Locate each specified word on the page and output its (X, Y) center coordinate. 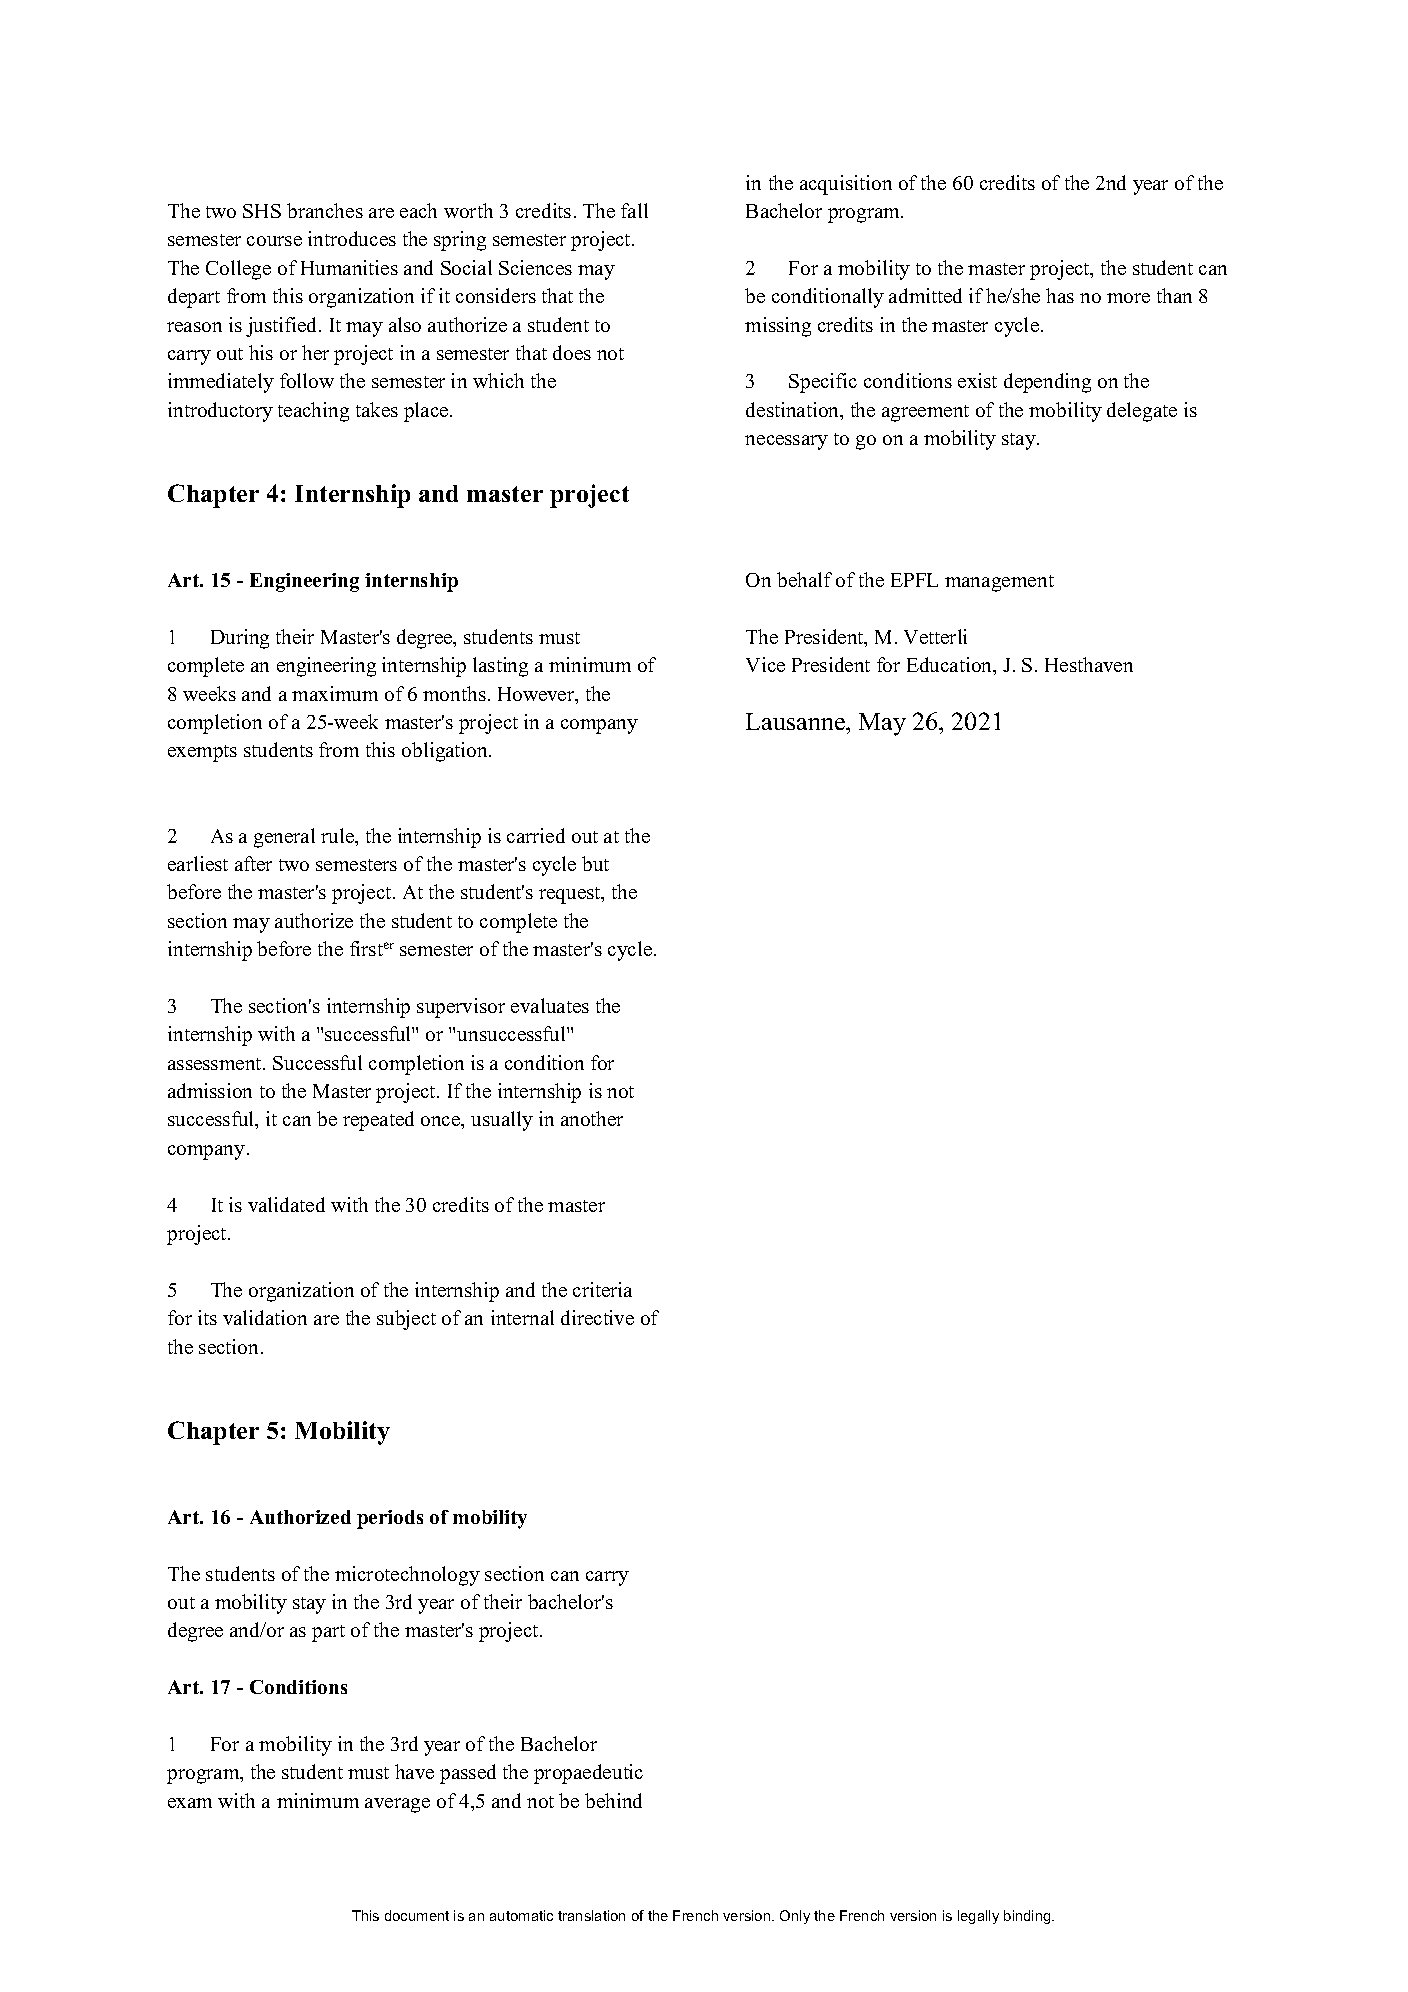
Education (951, 666)
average (397, 1805)
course (274, 241)
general (284, 838)
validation (265, 1317)
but (595, 863)
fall (634, 210)
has (1060, 295)
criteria (602, 1289)
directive (597, 1317)
